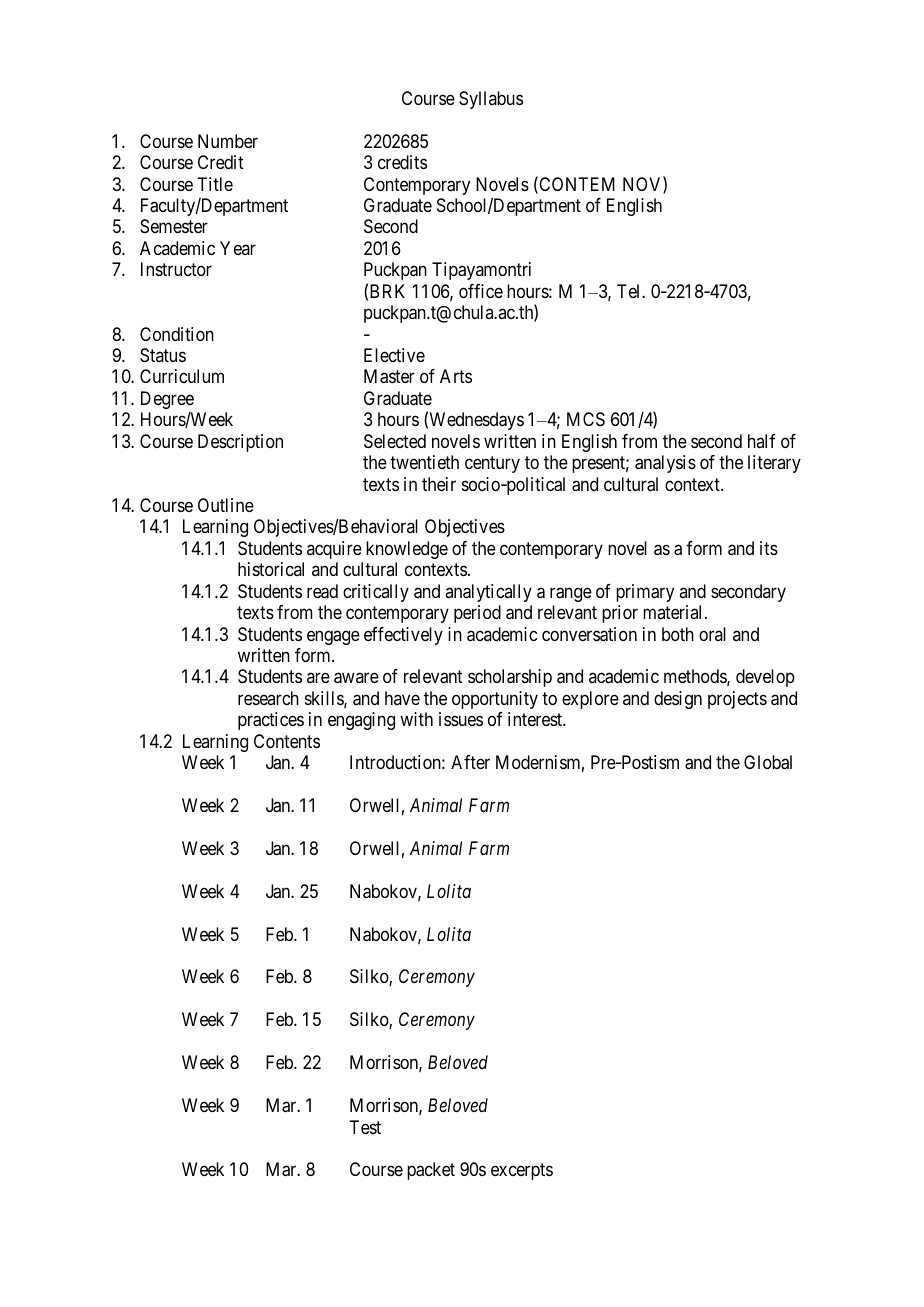 The height and width of the image is (1307, 924). Describe the element at coordinates (456, 376) in the image. I see `Arts` at that location.
